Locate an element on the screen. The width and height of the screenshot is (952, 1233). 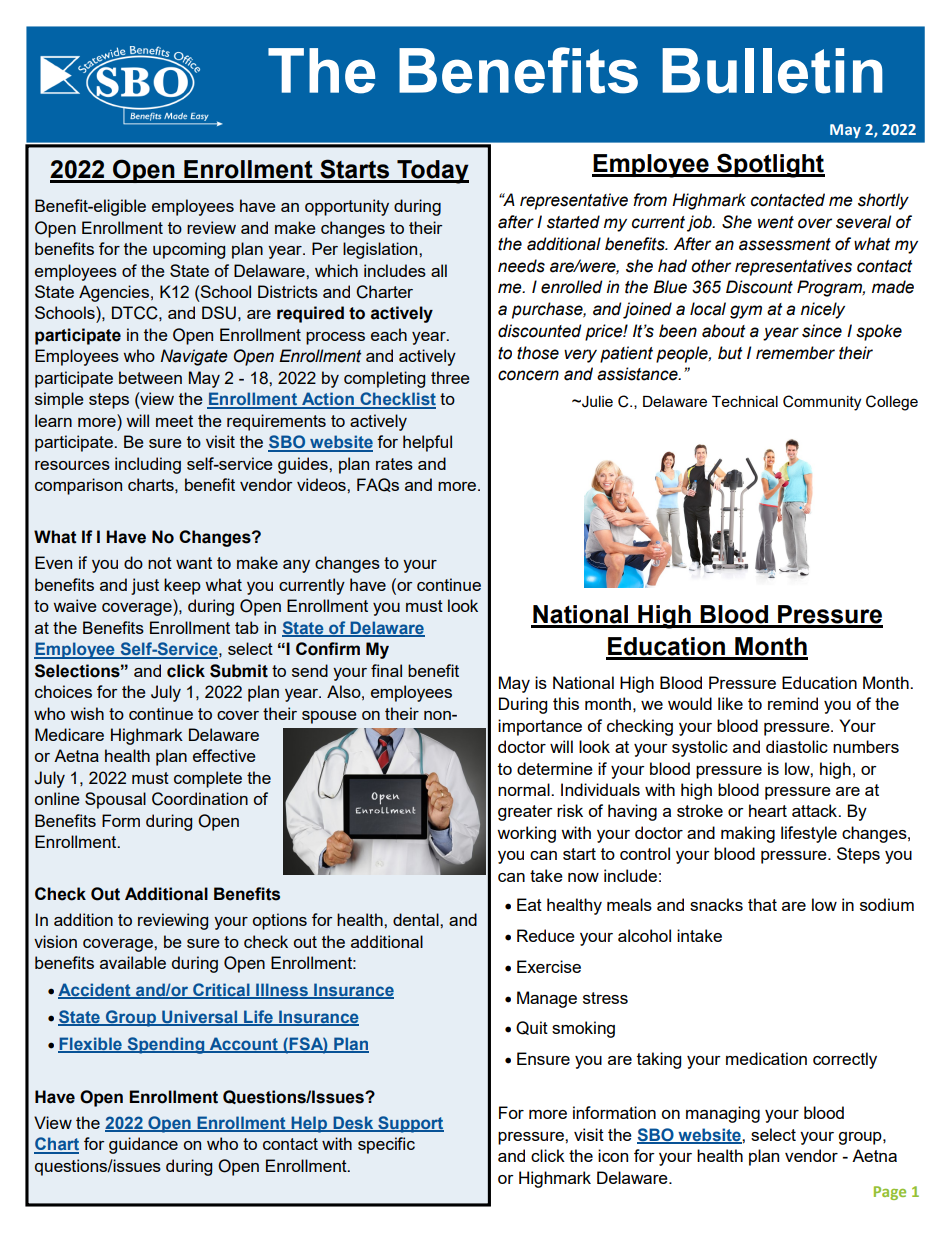
attack is located at coordinates (816, 810).
